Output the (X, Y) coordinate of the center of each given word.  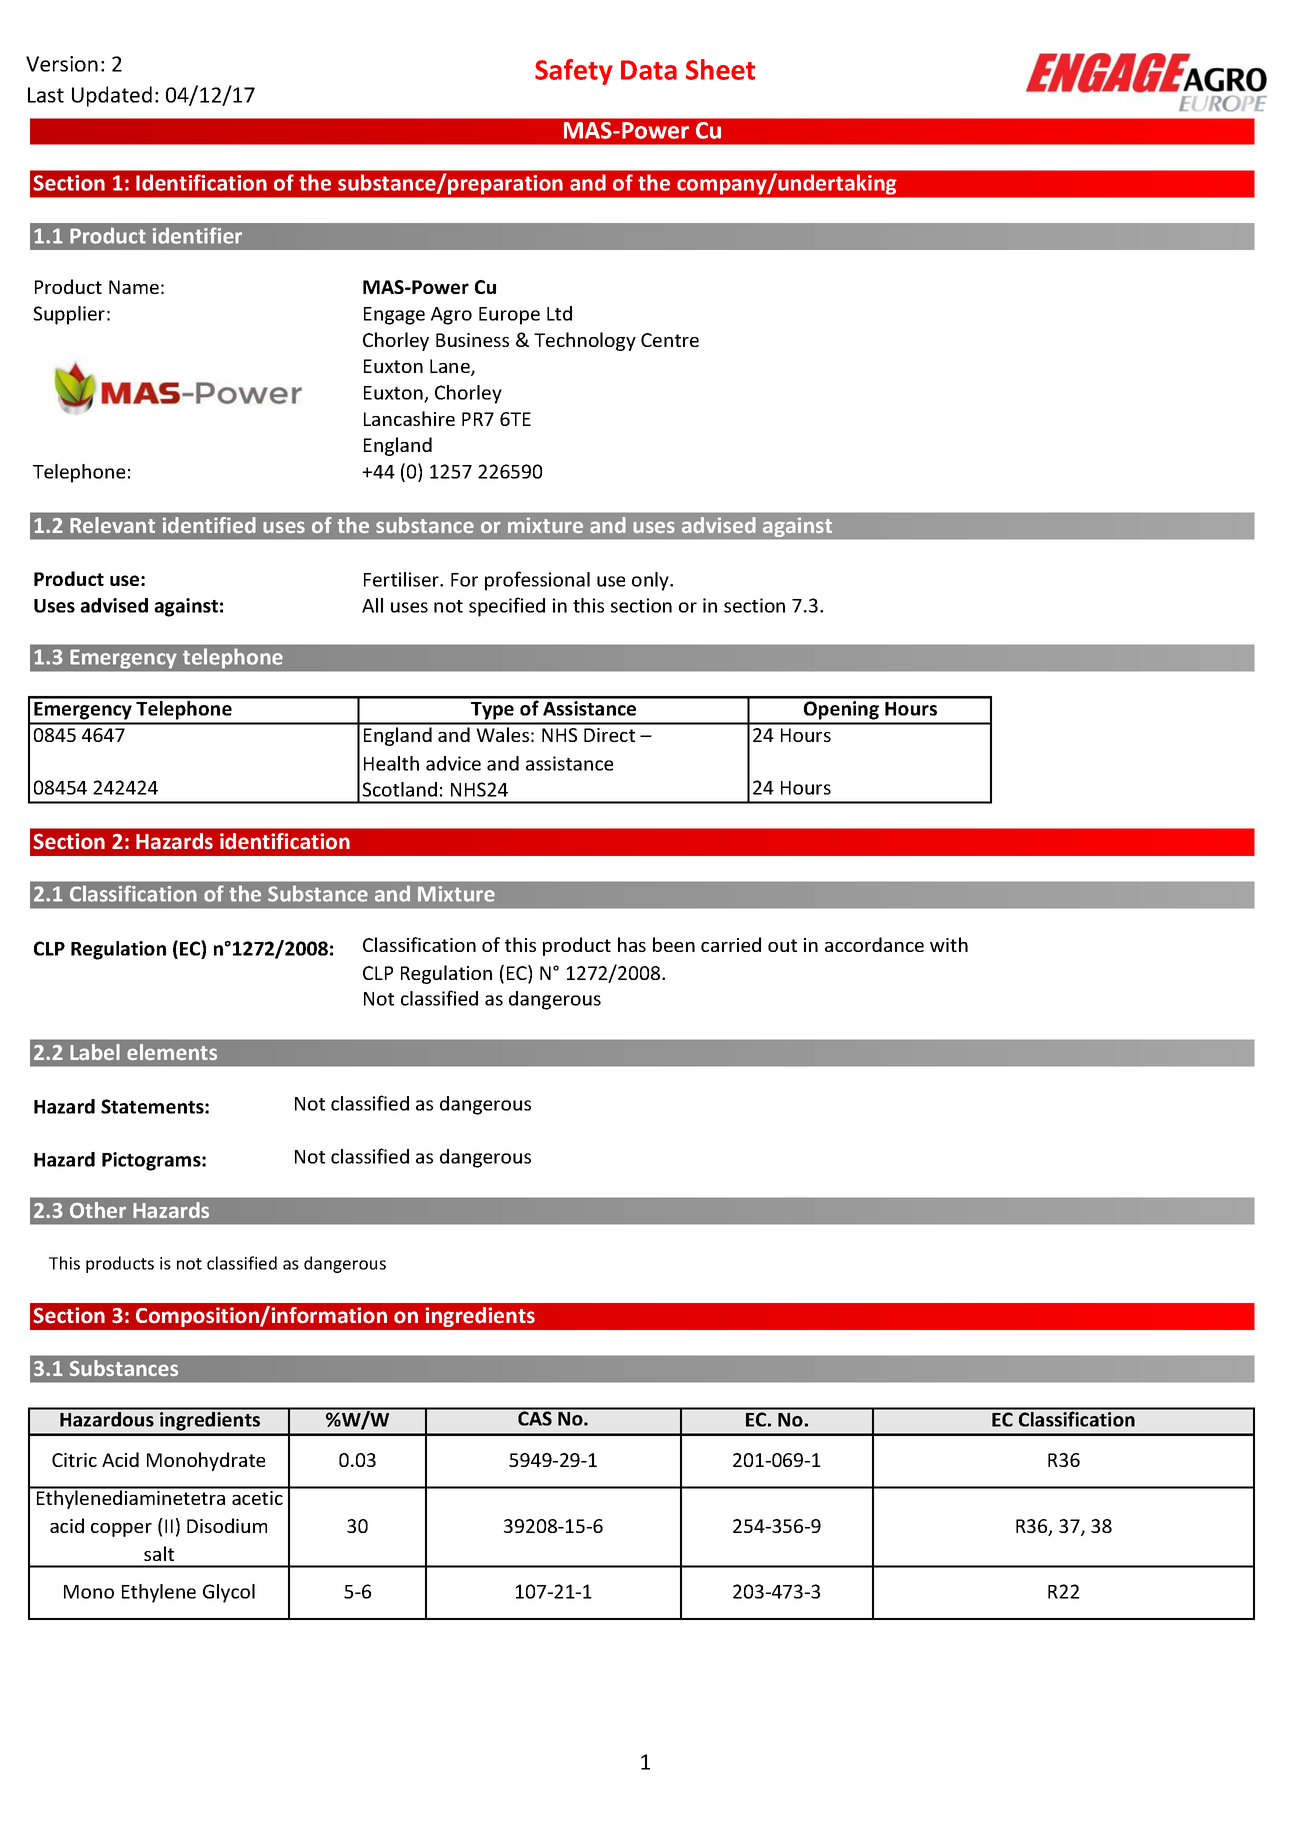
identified (209, 525)
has (632, 944)
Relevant (112, 525)
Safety (574, 72)
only (651, 581)
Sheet (720, 69)
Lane (451, 367)
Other (98, 1210)
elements (172, 1052)
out (782, 945)
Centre (670, 340)
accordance (874, 944)
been (674, 944)
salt (159, 1553)
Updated (112, 96)
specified (507, 607)
